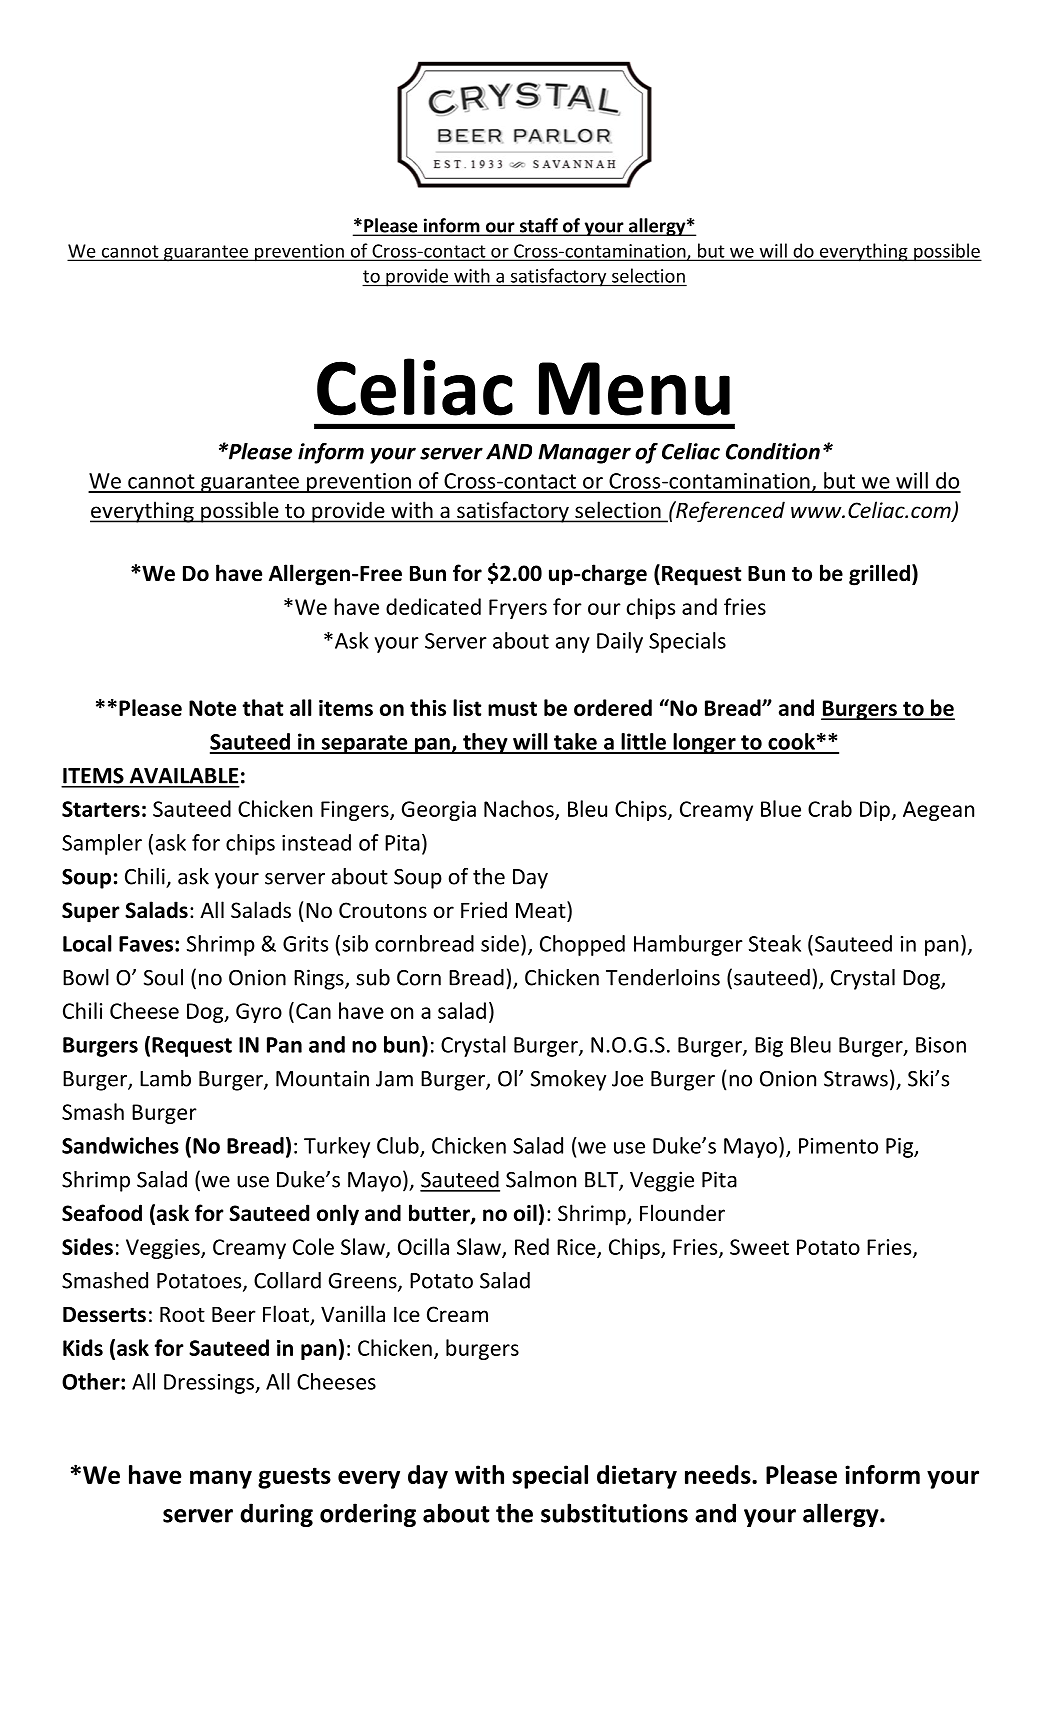 The height and width of the image is (1727, 1049). Describe the element at coordinates (568, 1080) in the image. I see `Smokey` at that location.
